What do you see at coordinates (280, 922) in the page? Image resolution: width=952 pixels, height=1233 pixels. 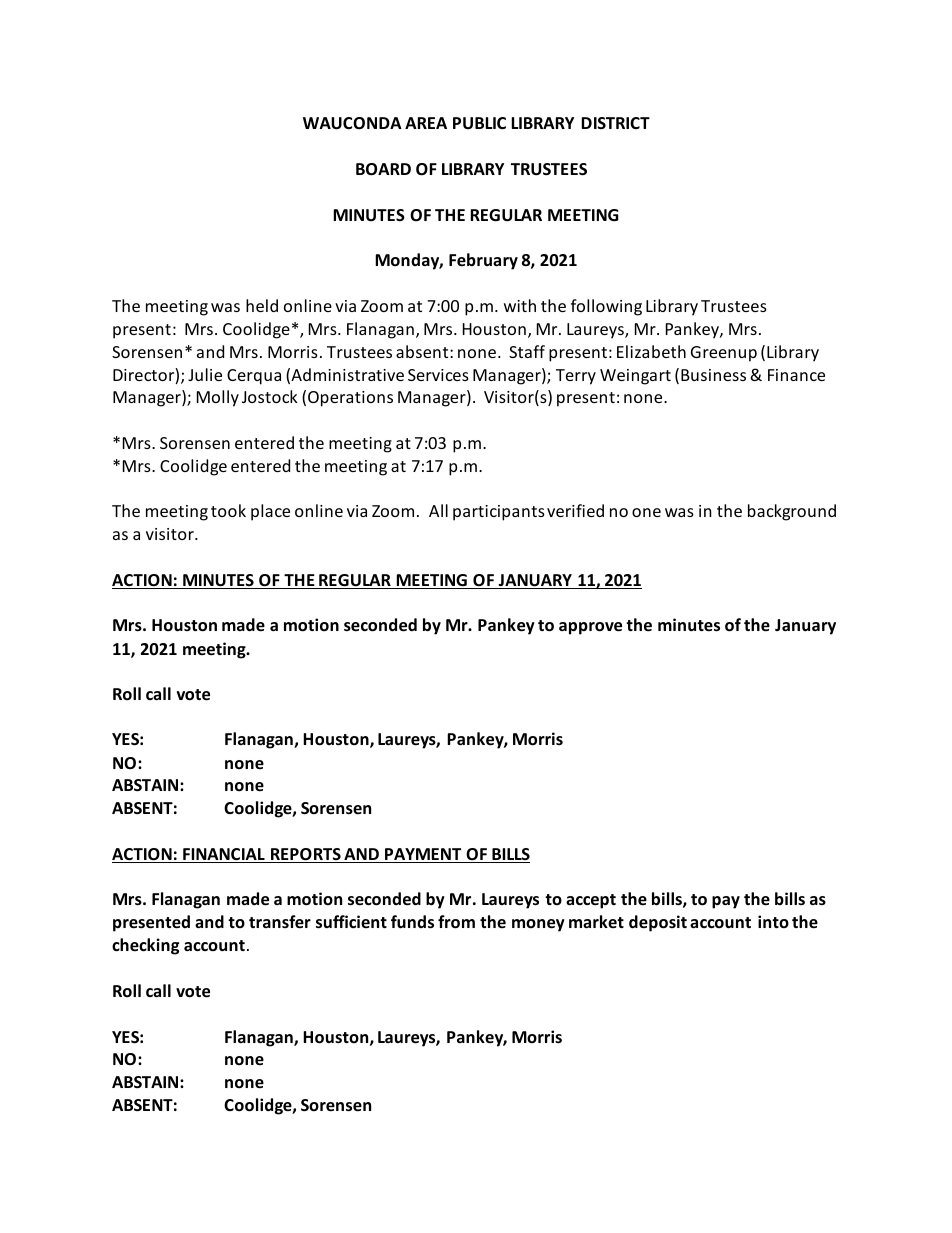 I see `transfer` at bounding box center [280, 922].
